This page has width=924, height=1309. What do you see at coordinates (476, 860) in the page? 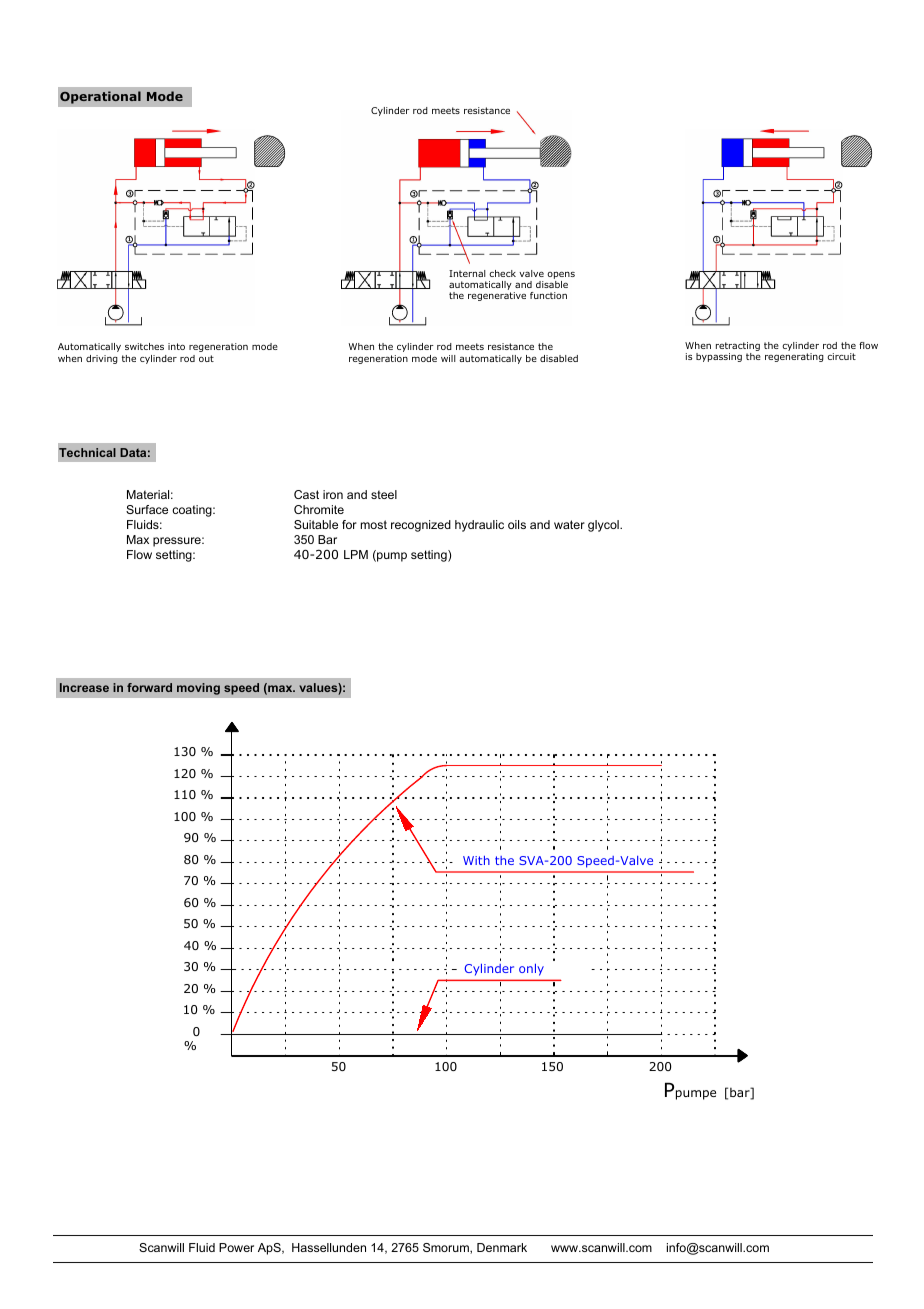
I see `With` at bounding box center [476, 860].
